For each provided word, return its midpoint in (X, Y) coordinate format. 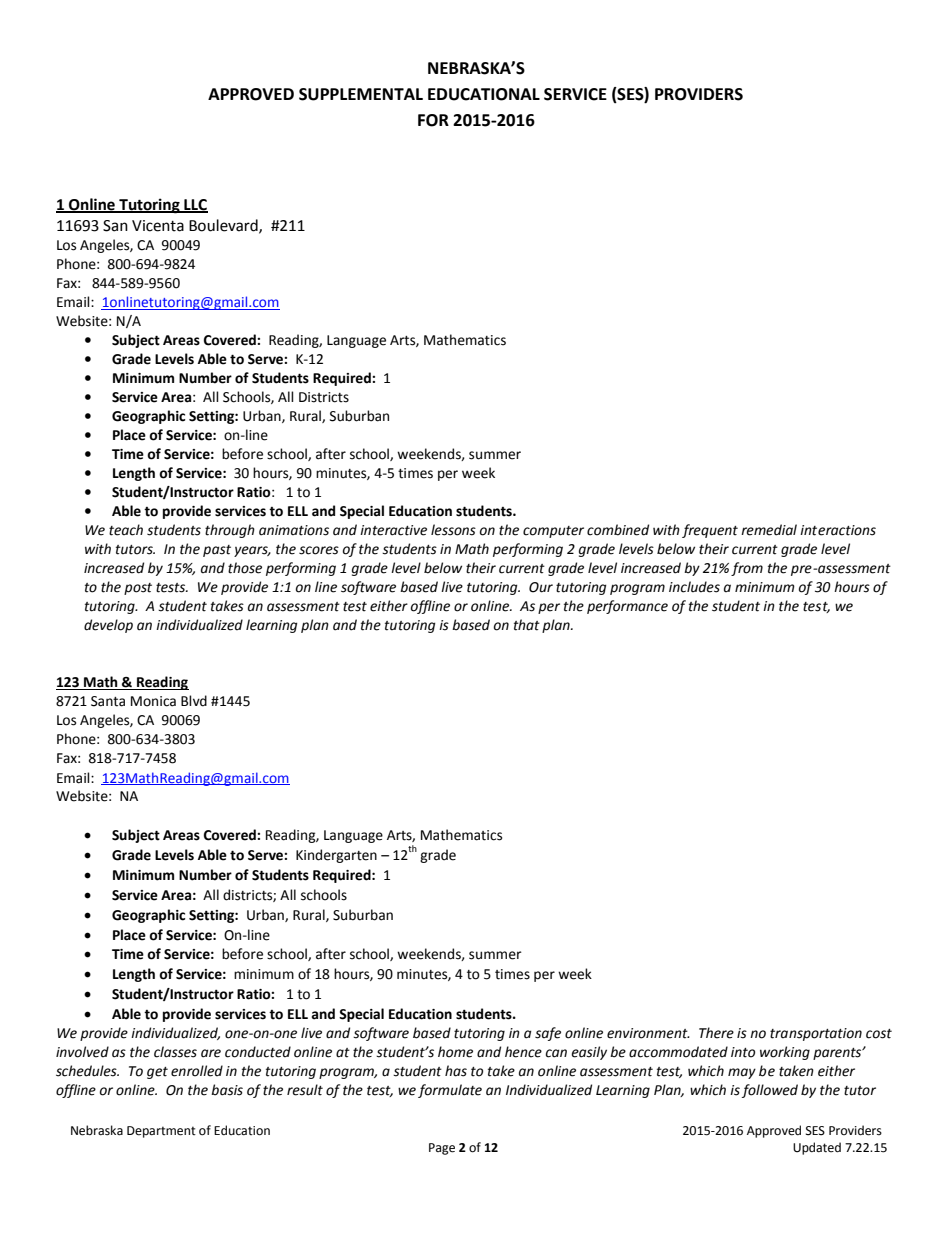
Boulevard (224, 226)
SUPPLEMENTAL (361, 94)
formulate (450, 1091)
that (527, 625)
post (138, 589)
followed (770, 1091)
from (747, 569)
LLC (195, 205)
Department (161, 1132)
